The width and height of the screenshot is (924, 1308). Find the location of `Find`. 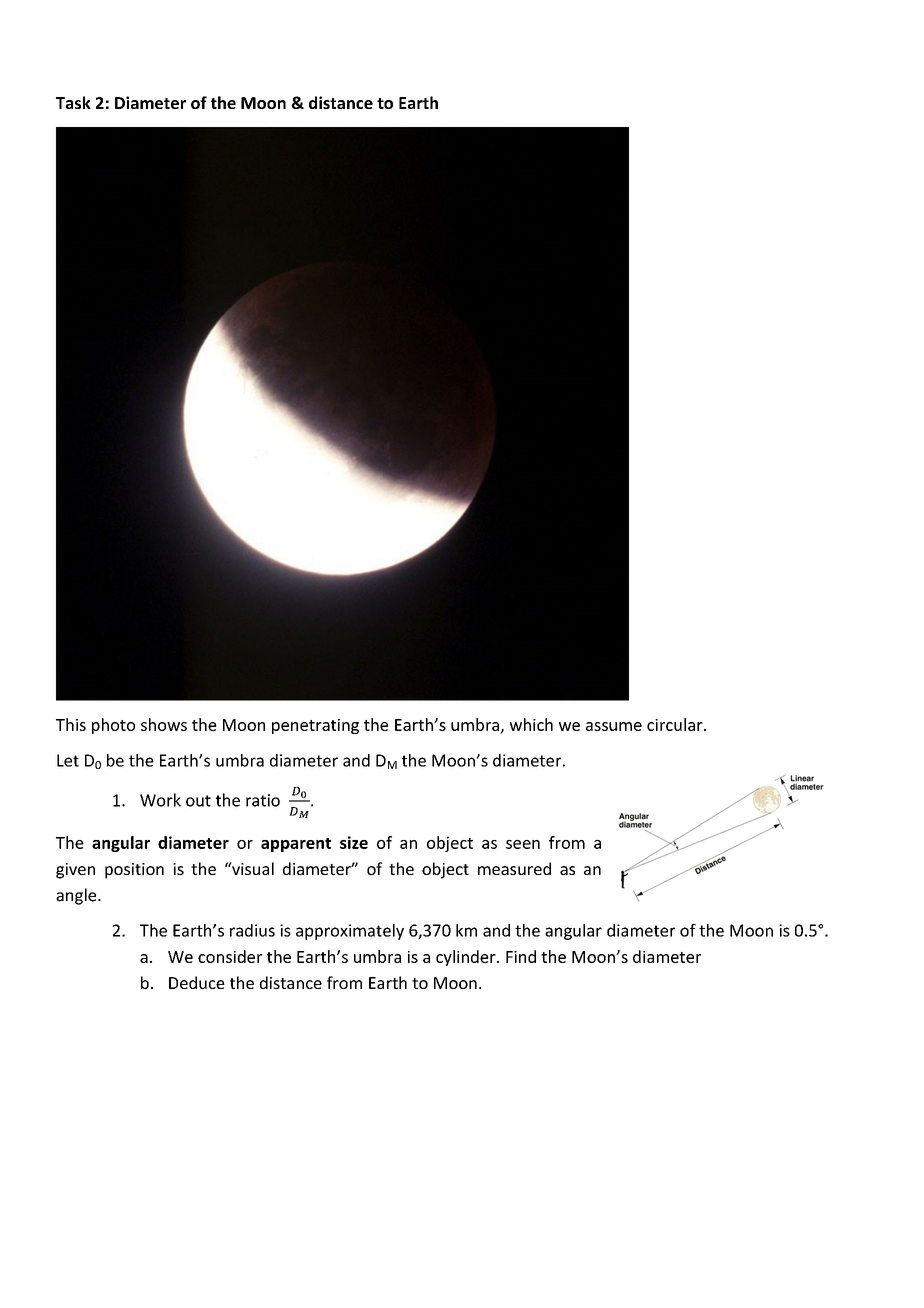

Find is located at coordinates (521, 956).
